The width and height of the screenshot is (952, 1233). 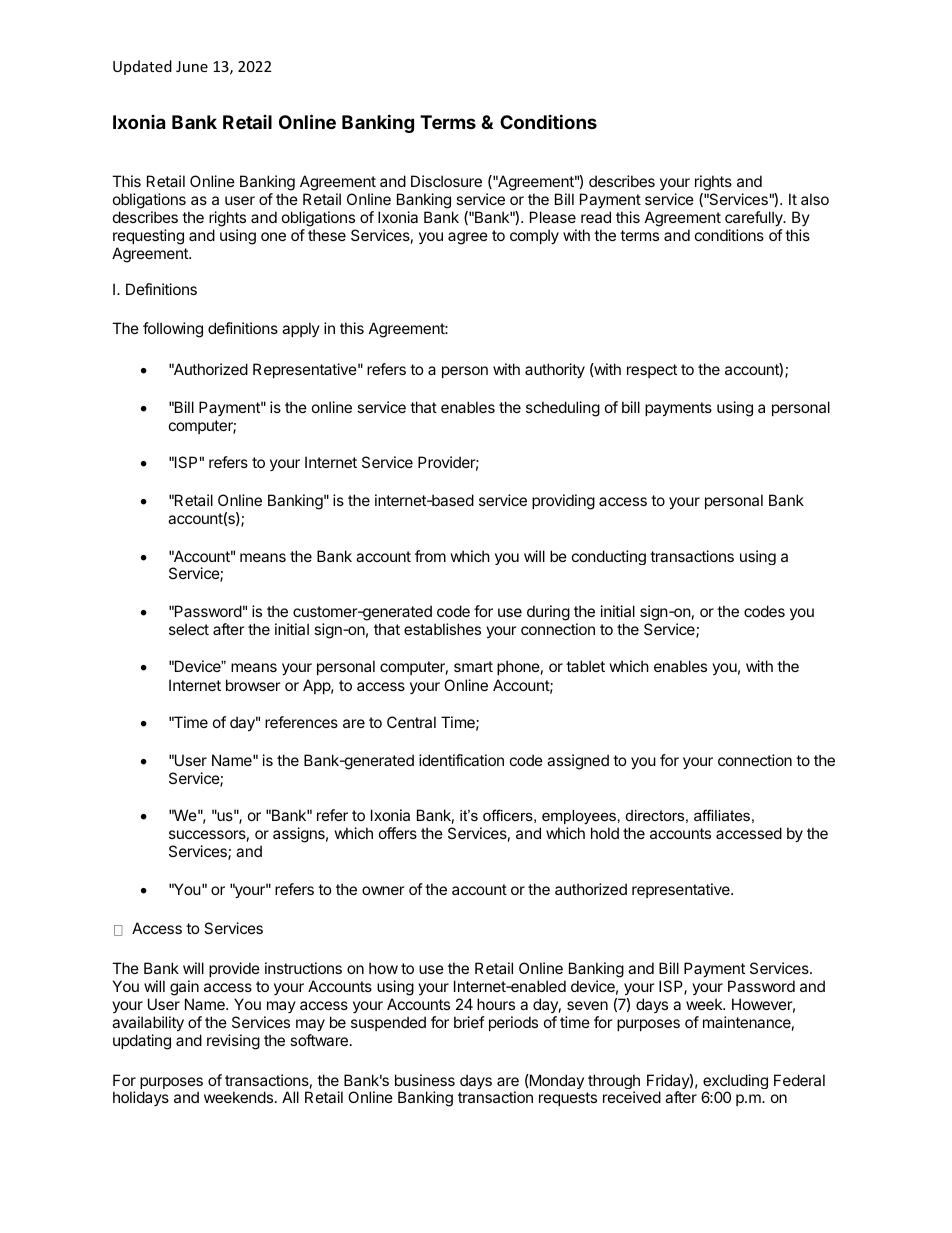 What do you see at coordinates (192, 66) in the screenshot?
I see `June` at bounding box center [192, 66].
